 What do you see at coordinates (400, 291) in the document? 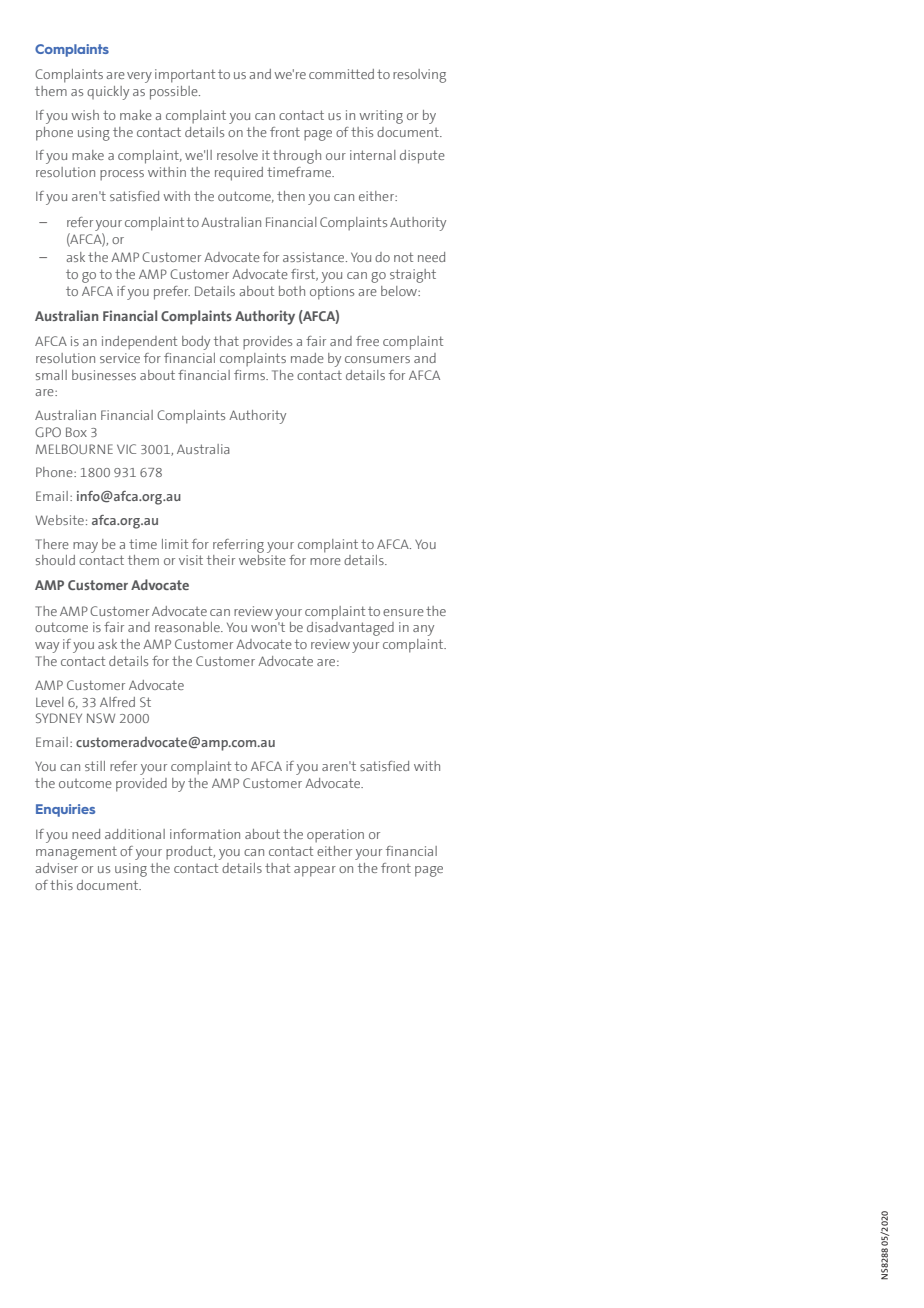
I see `below` at bounding box center [400, 291].
